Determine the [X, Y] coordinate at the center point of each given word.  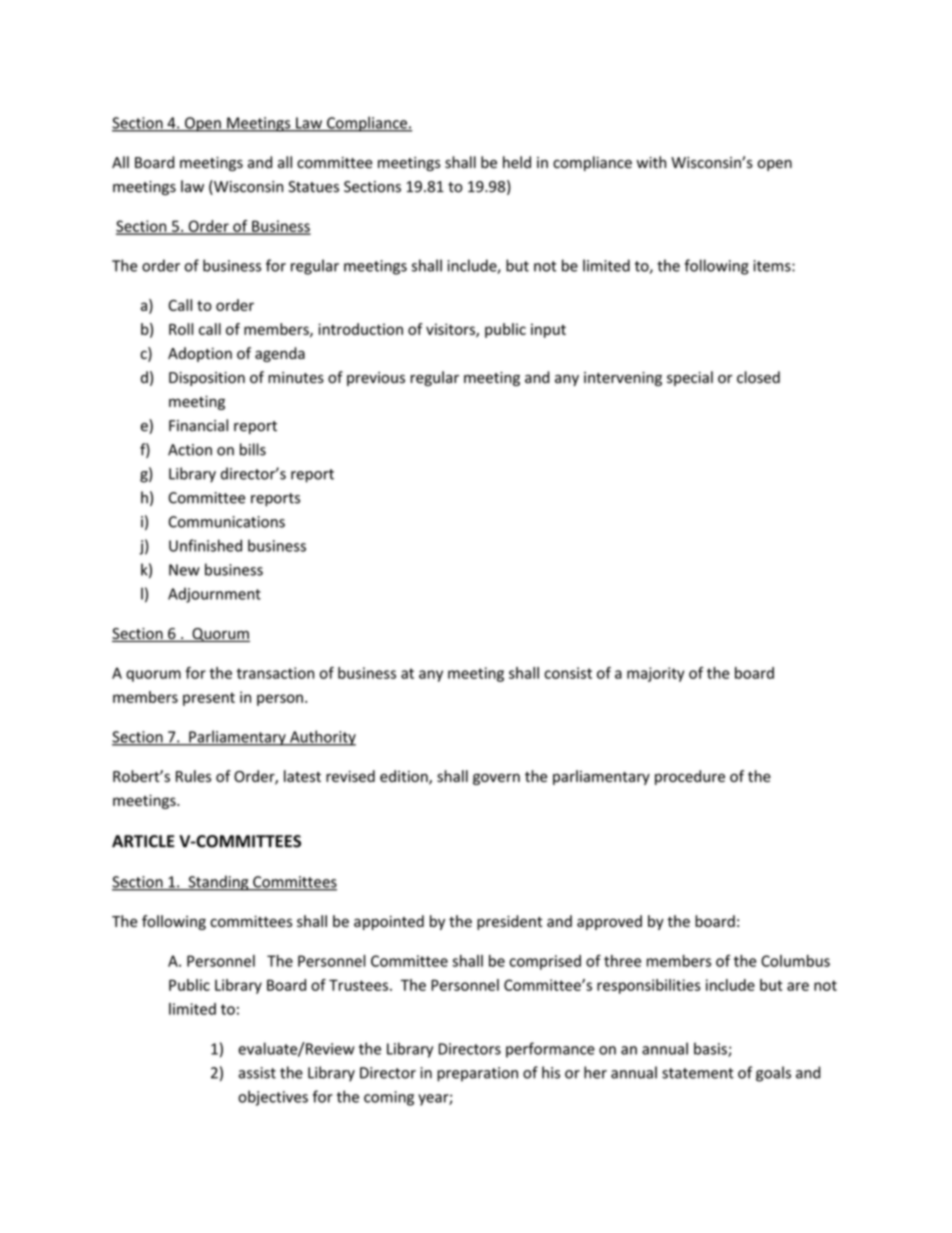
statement [698, 1073]
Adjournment [214, 595]
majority [656, 674]
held [517, 162]
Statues [313, 187]
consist [568, 673]
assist [257, 1073]
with [651, 162]
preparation [477, 1074]
